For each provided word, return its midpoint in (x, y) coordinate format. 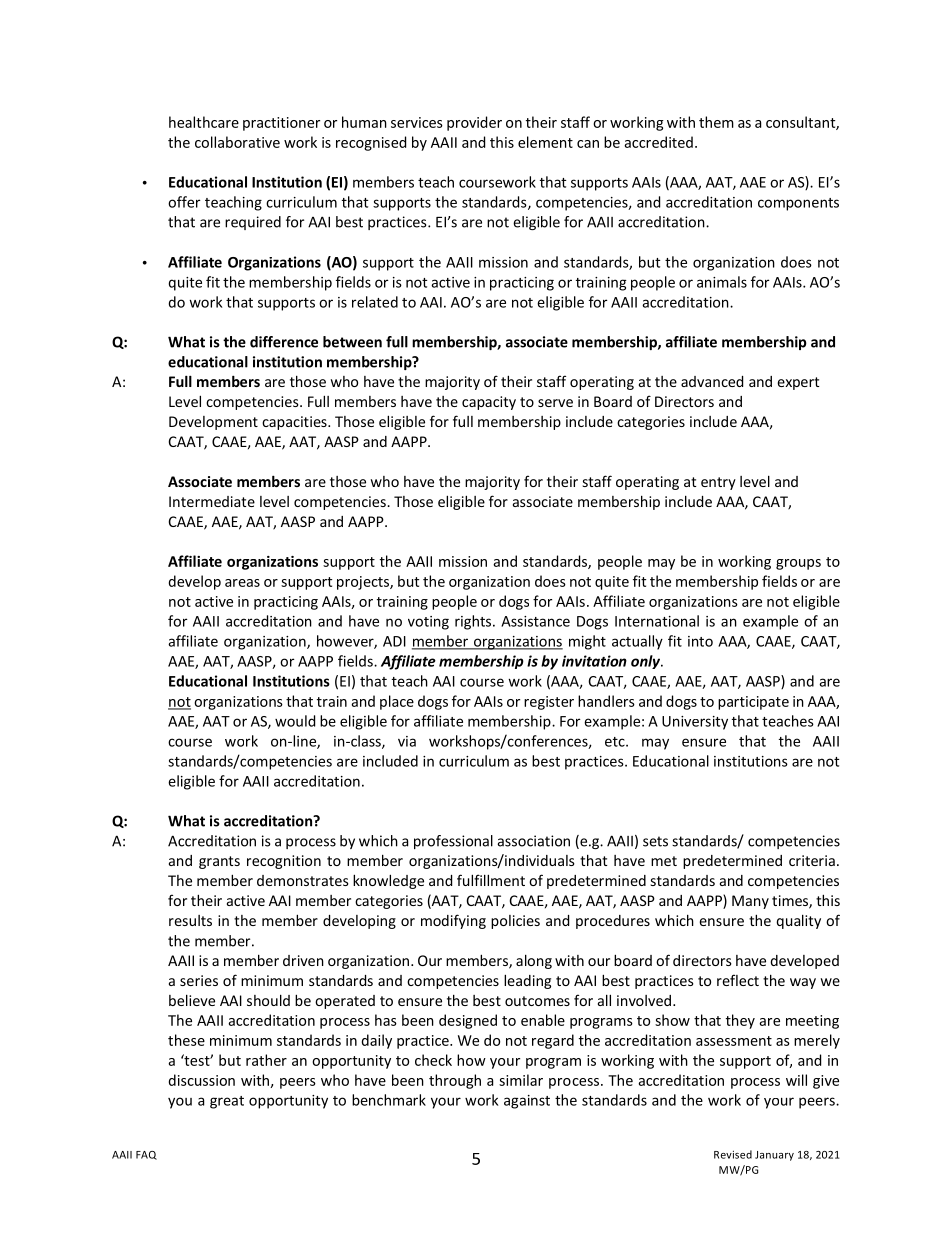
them (716, 122)
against (527, 1102)
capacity (489, 403)
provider (474, 123)
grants (219, 862)
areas (242, 583)
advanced (712, 381)
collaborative (237, 142)
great (227, 1102)
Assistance (535, 621)
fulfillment (491, 880)
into (700, 641)
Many (750, 902)
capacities (295, 423)
